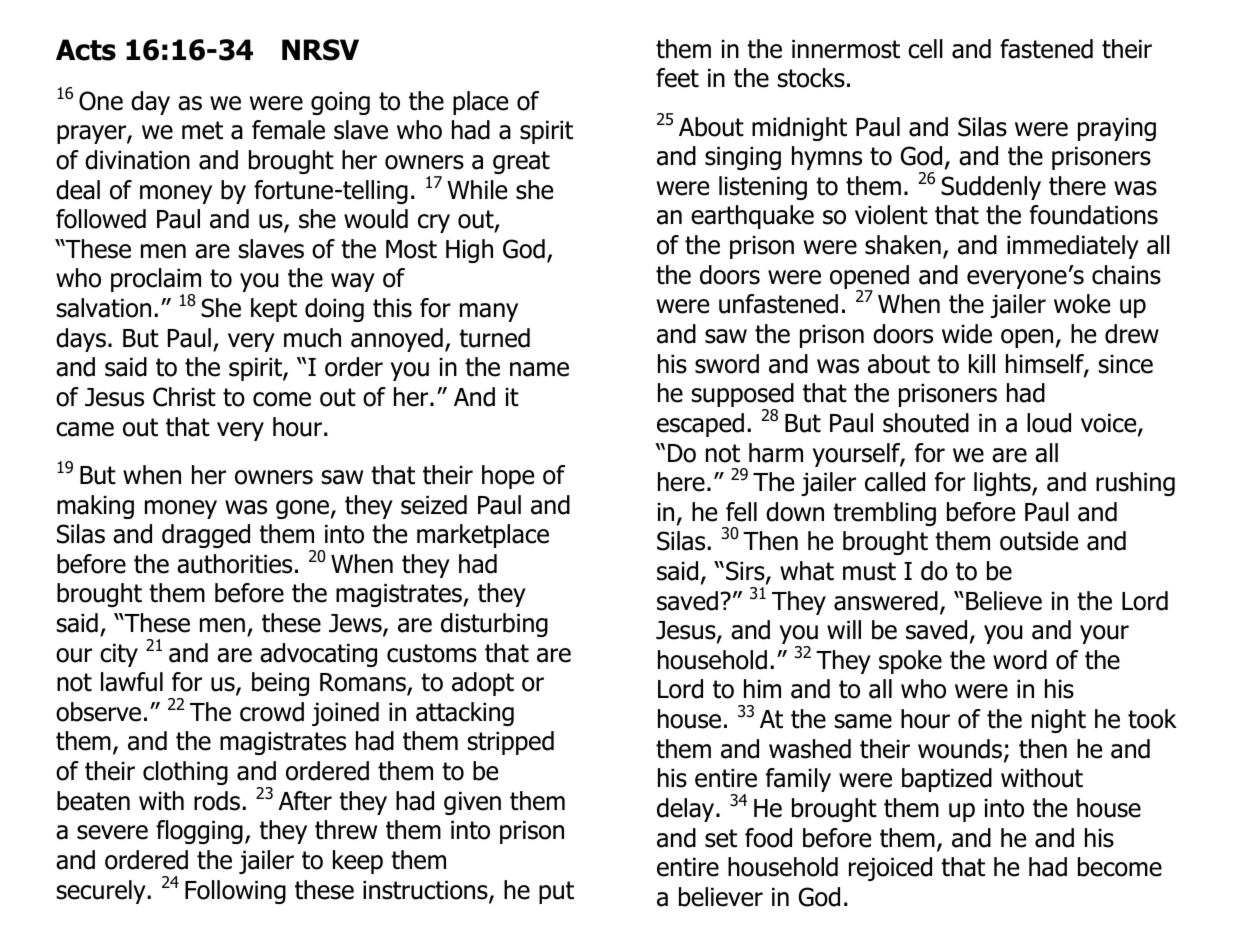 This page has width=1233, height=952. What do you see at coordinates (508, 477) in the page?
I see `hope` at bounding box center [508, 477].
